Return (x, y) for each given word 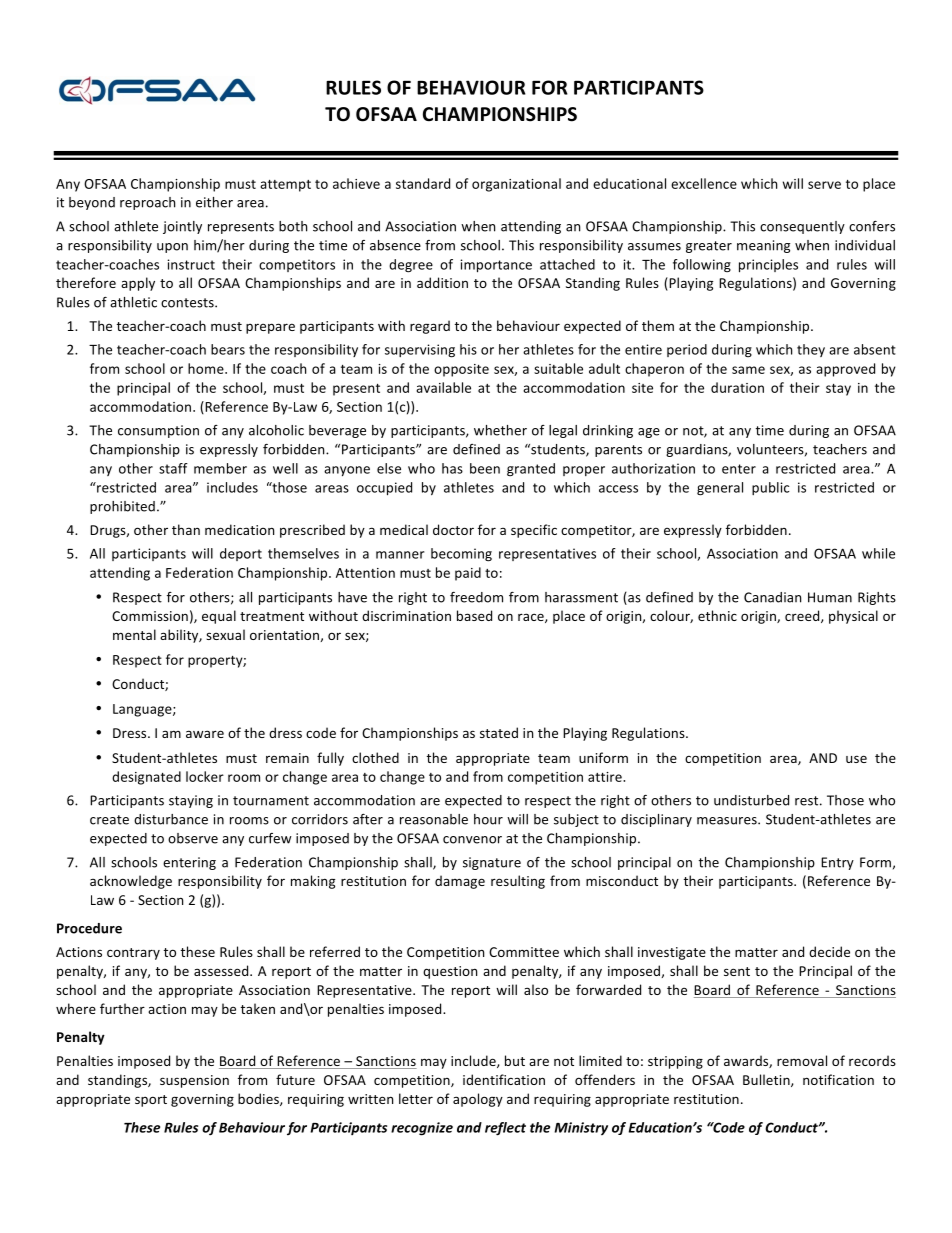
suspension (194, 1081)
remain (287, 758)
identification (504, 1079)
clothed (375, 757)
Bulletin (767, 1080)
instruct (191, 264)
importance (496, 266)
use (856, 759)
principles (768, 266)
